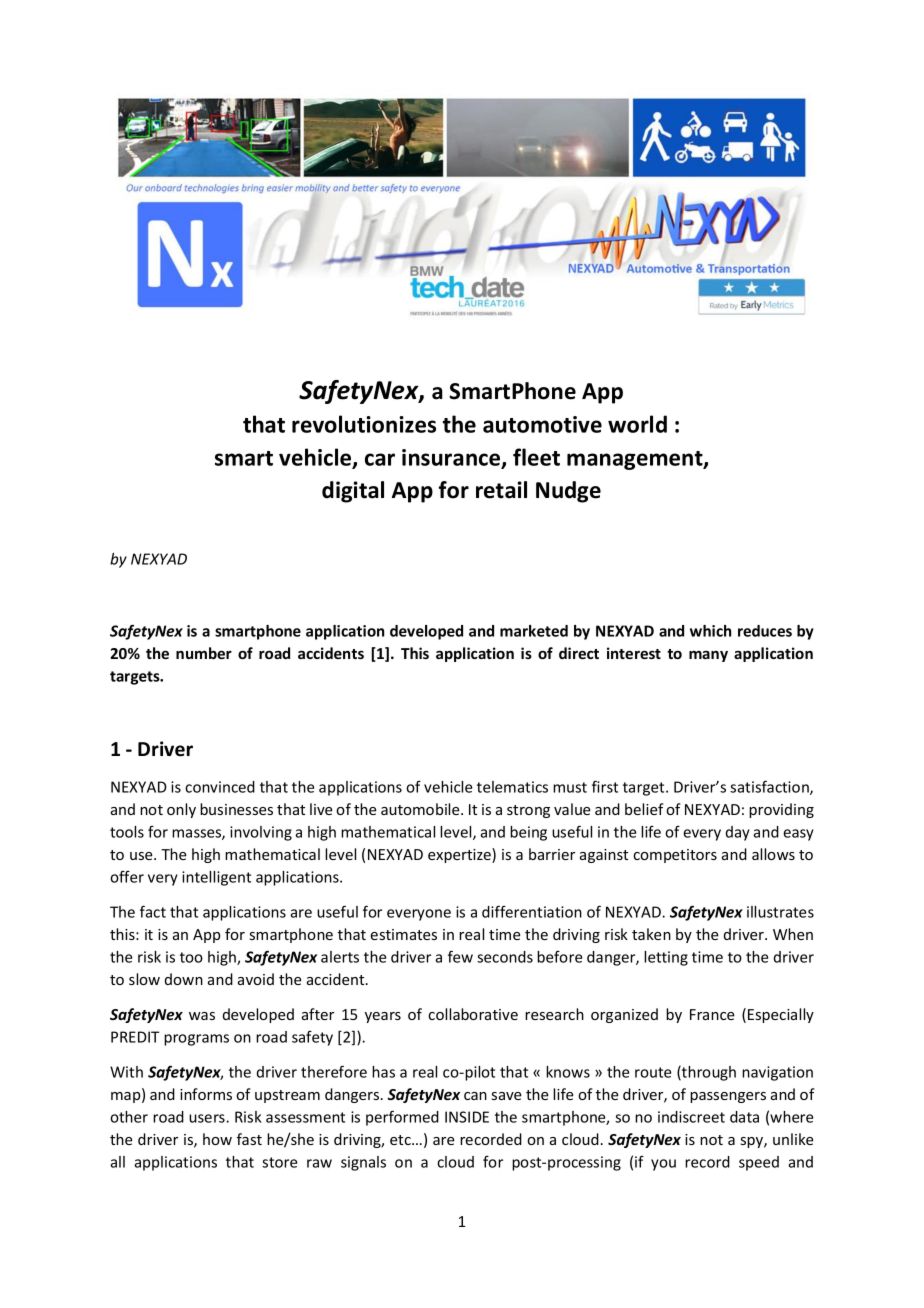  What do you see at coordinates (452, 458) in the screenshot?
I see `insurance` at bounding box center [452, 458].
